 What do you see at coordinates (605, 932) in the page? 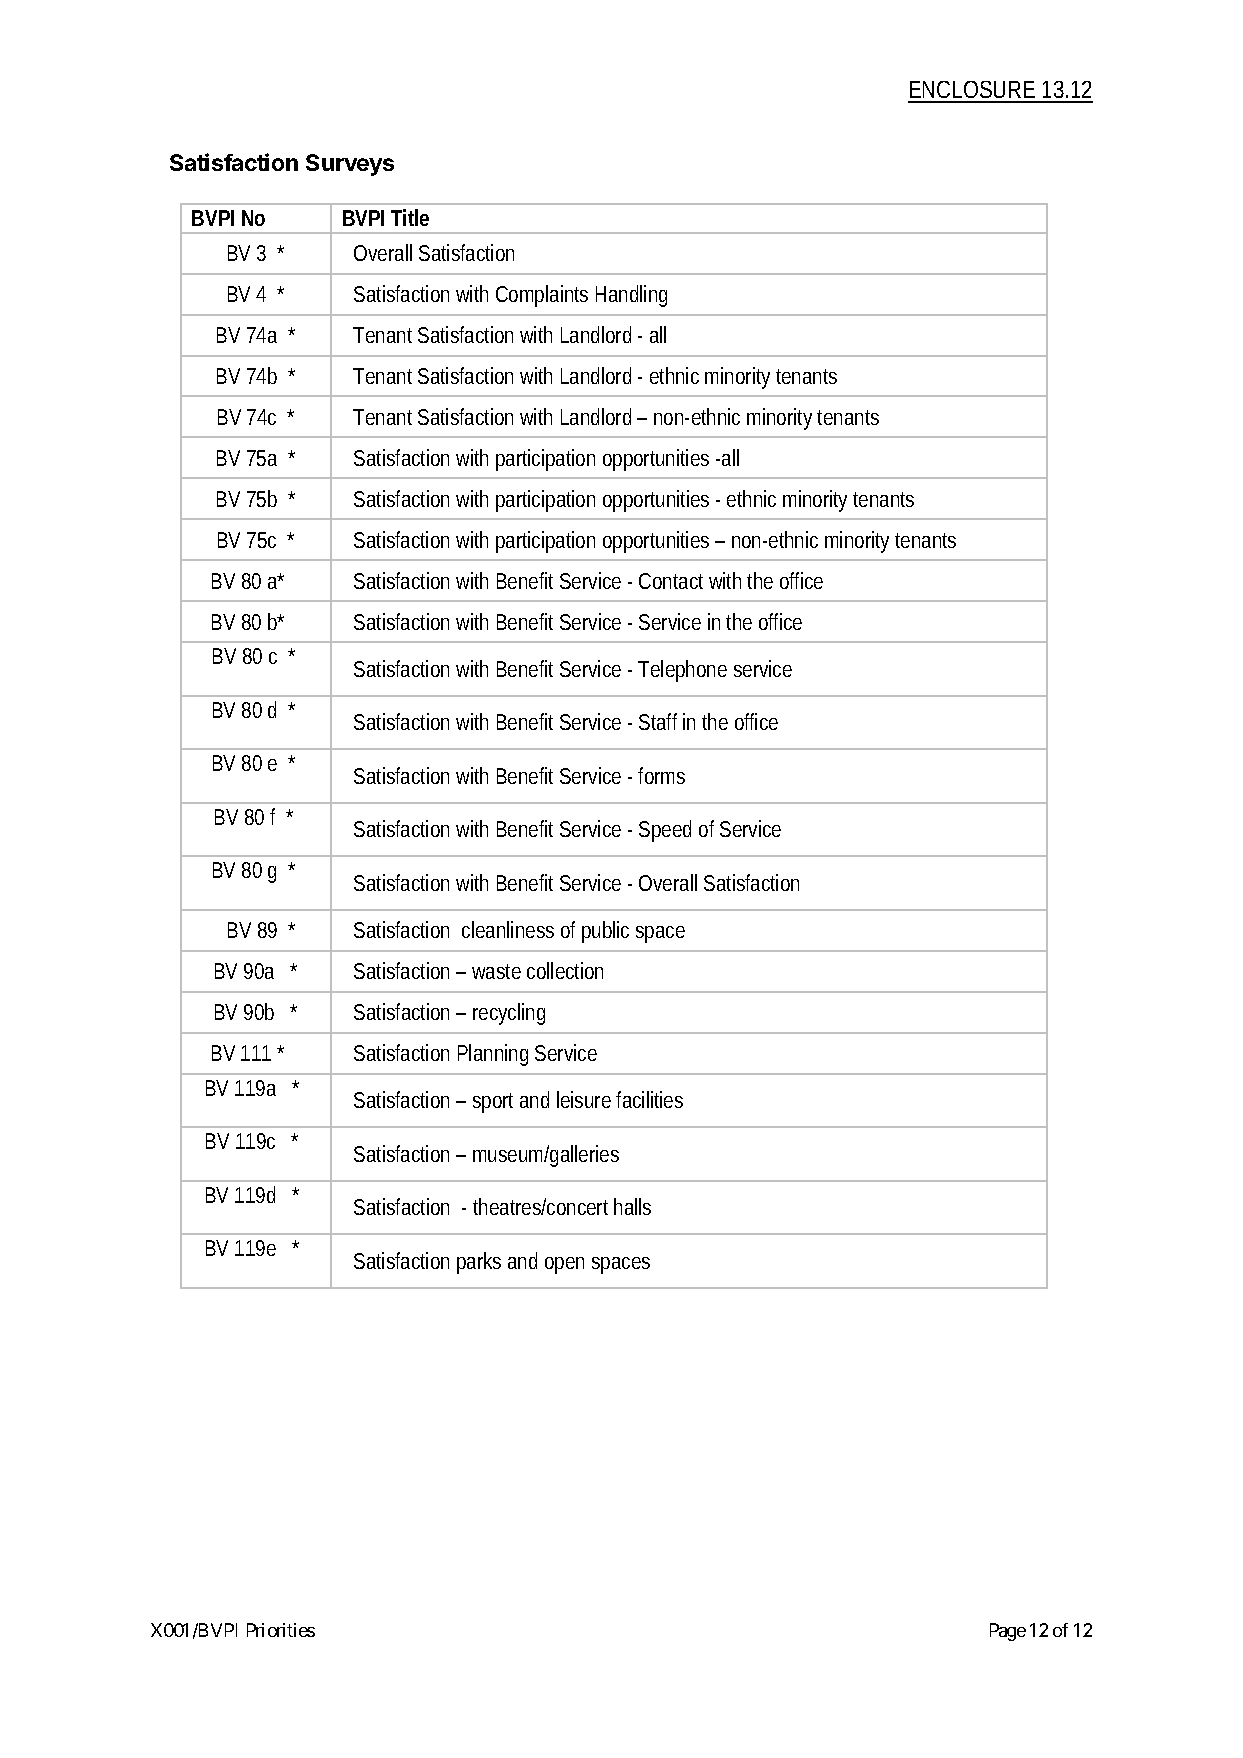
I see `public` at bounding box center [605, 932].
